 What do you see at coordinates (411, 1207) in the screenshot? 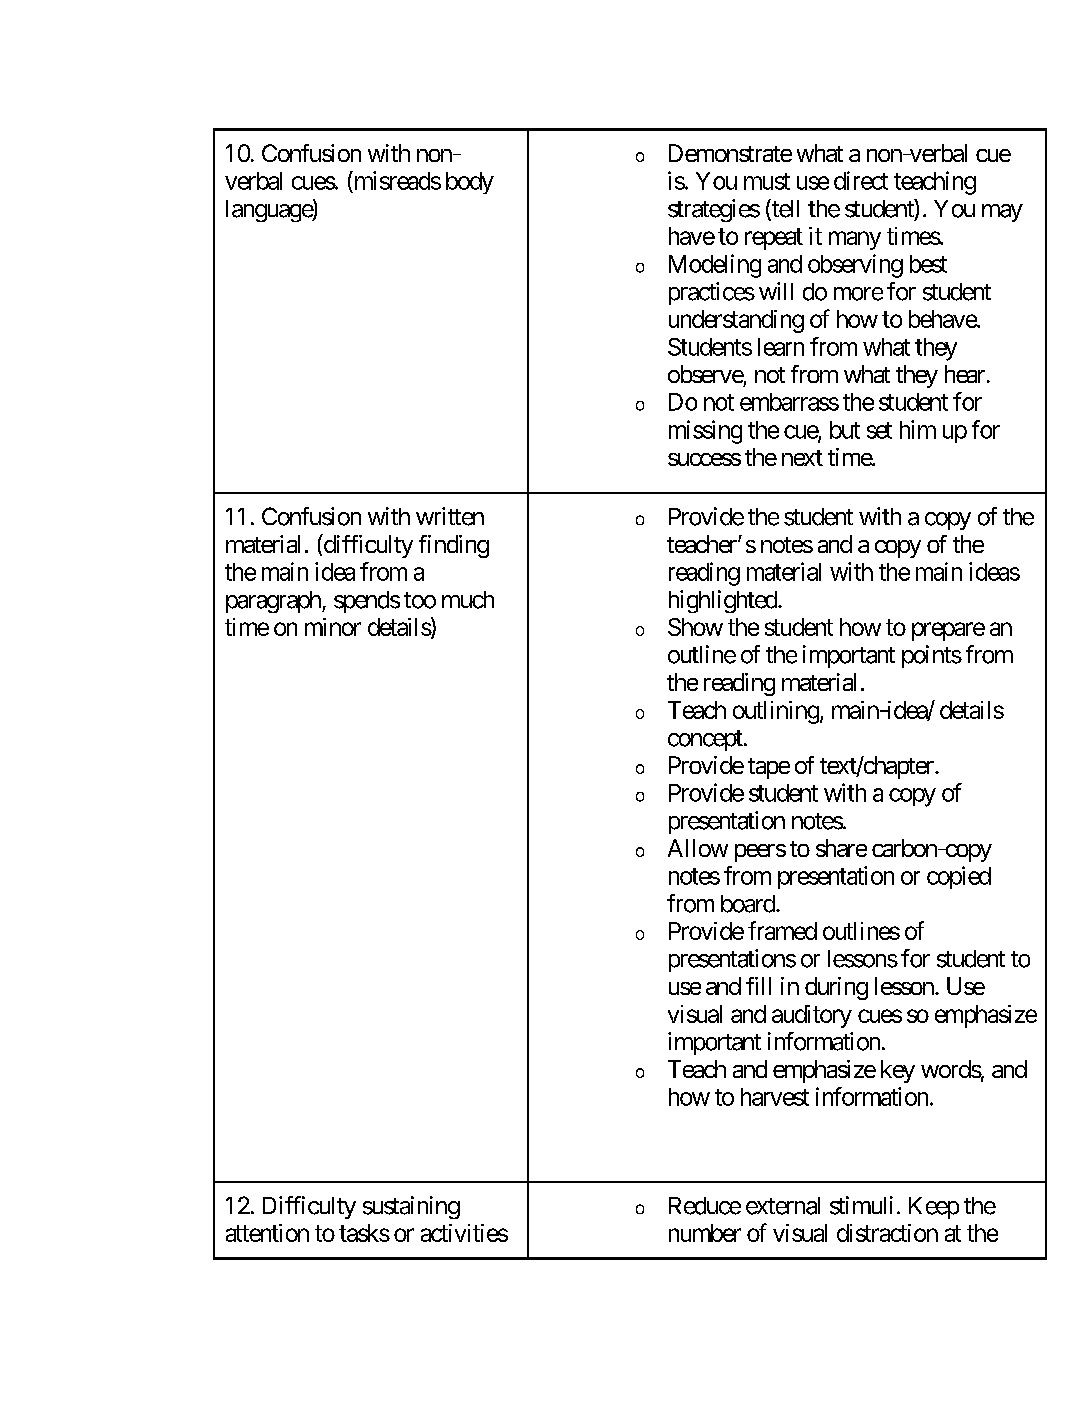
I see `sustaining` at bounding box center [411, 1207].
